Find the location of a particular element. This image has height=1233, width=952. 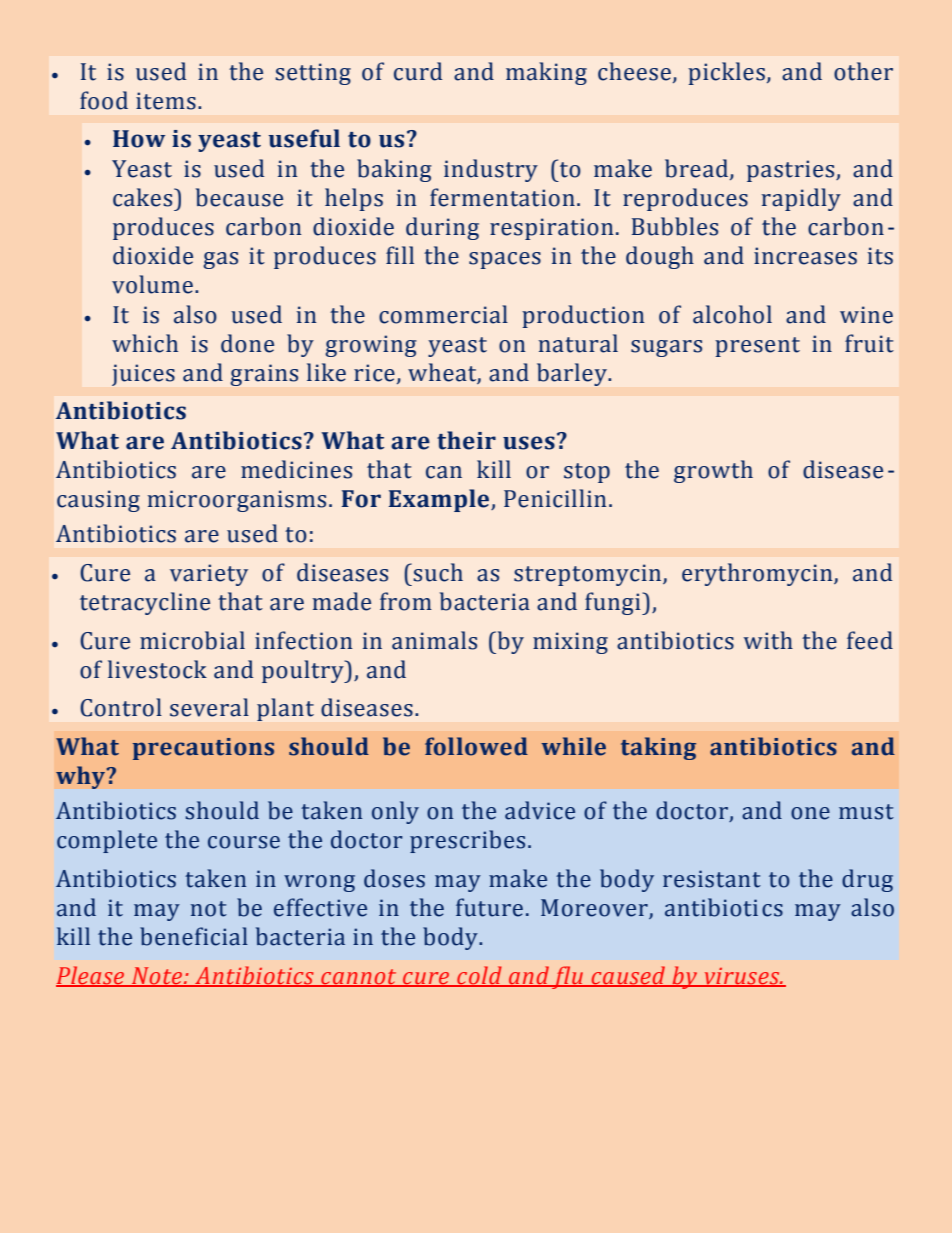

Example is located at coordinates (440, 500).
